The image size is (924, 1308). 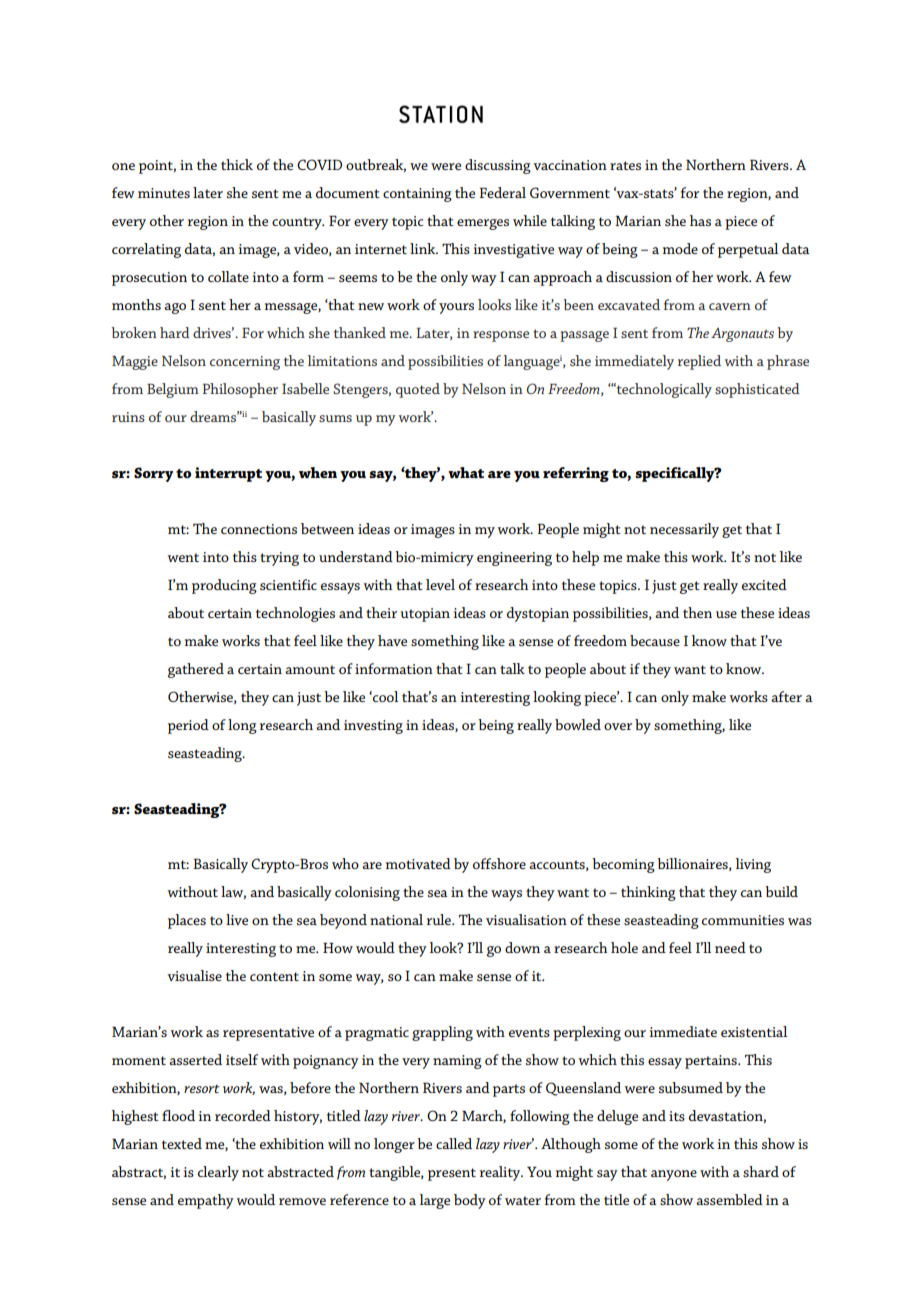 I want to click on have, so click(x=392, y=640).
